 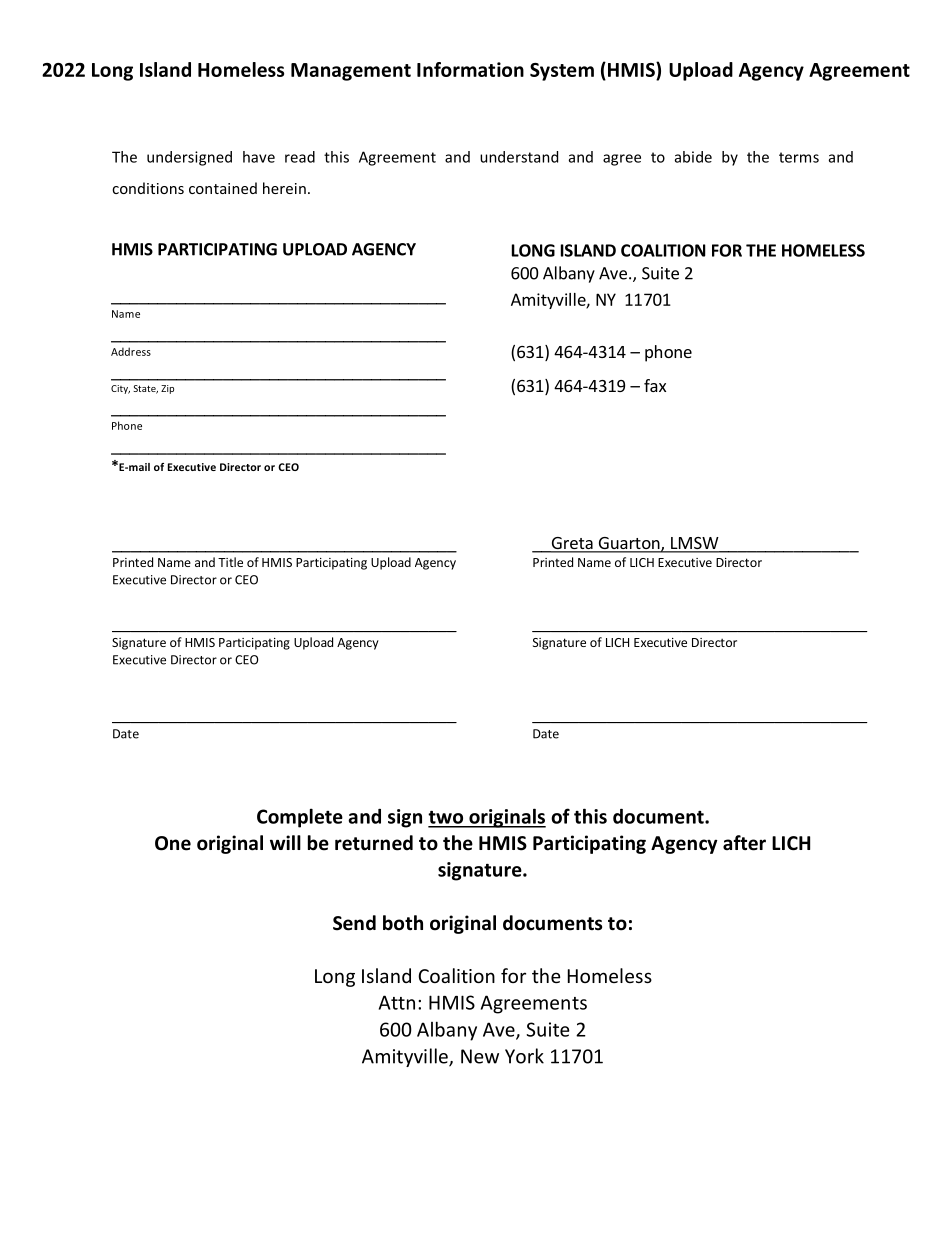 I want to click on abide, so click(x=693, y=157).
